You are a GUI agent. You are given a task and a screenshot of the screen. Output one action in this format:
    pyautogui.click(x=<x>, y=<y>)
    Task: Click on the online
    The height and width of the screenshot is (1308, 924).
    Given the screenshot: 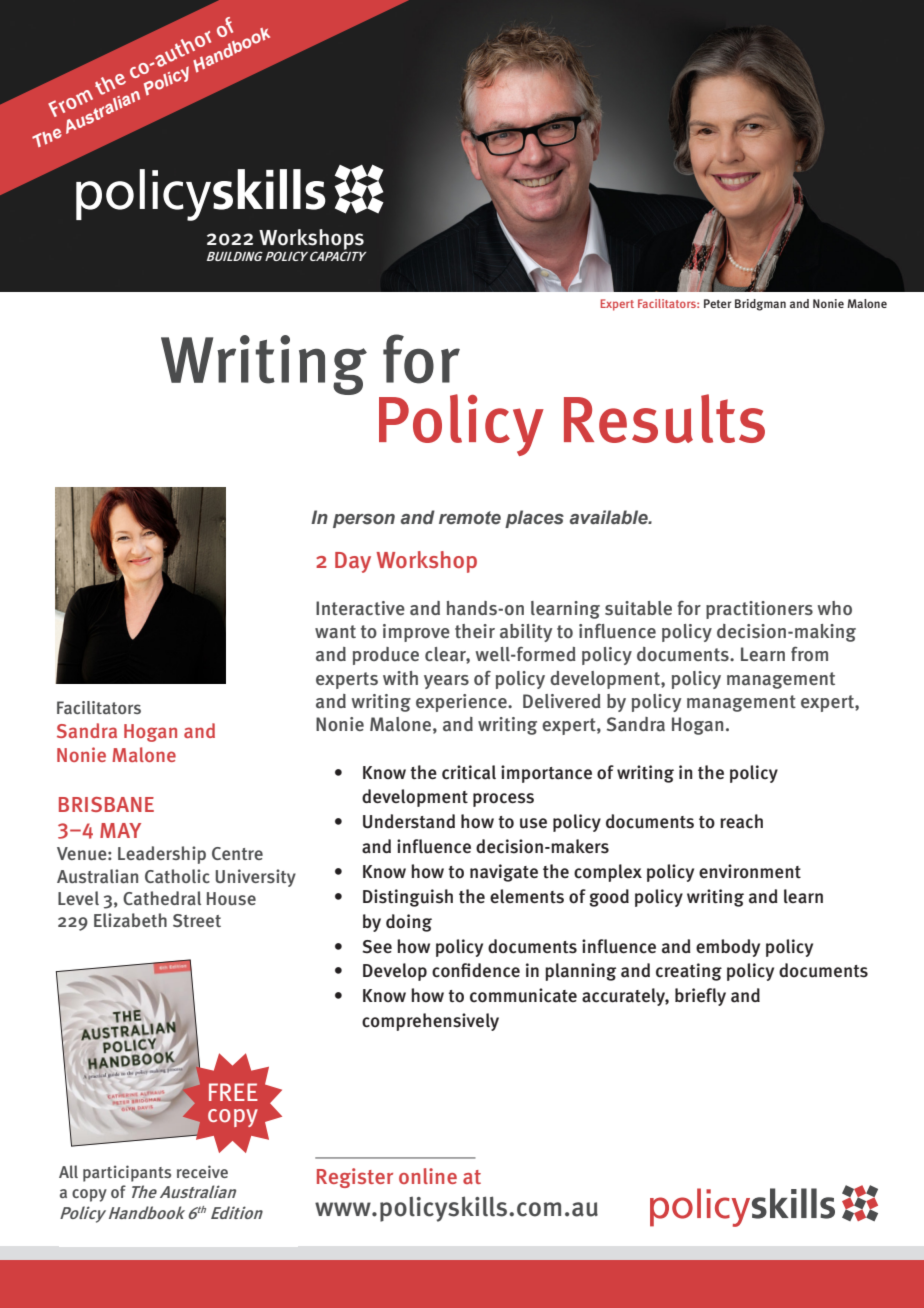 What is the action you would take?
    pyautogui.click(x=428, y=1176)
